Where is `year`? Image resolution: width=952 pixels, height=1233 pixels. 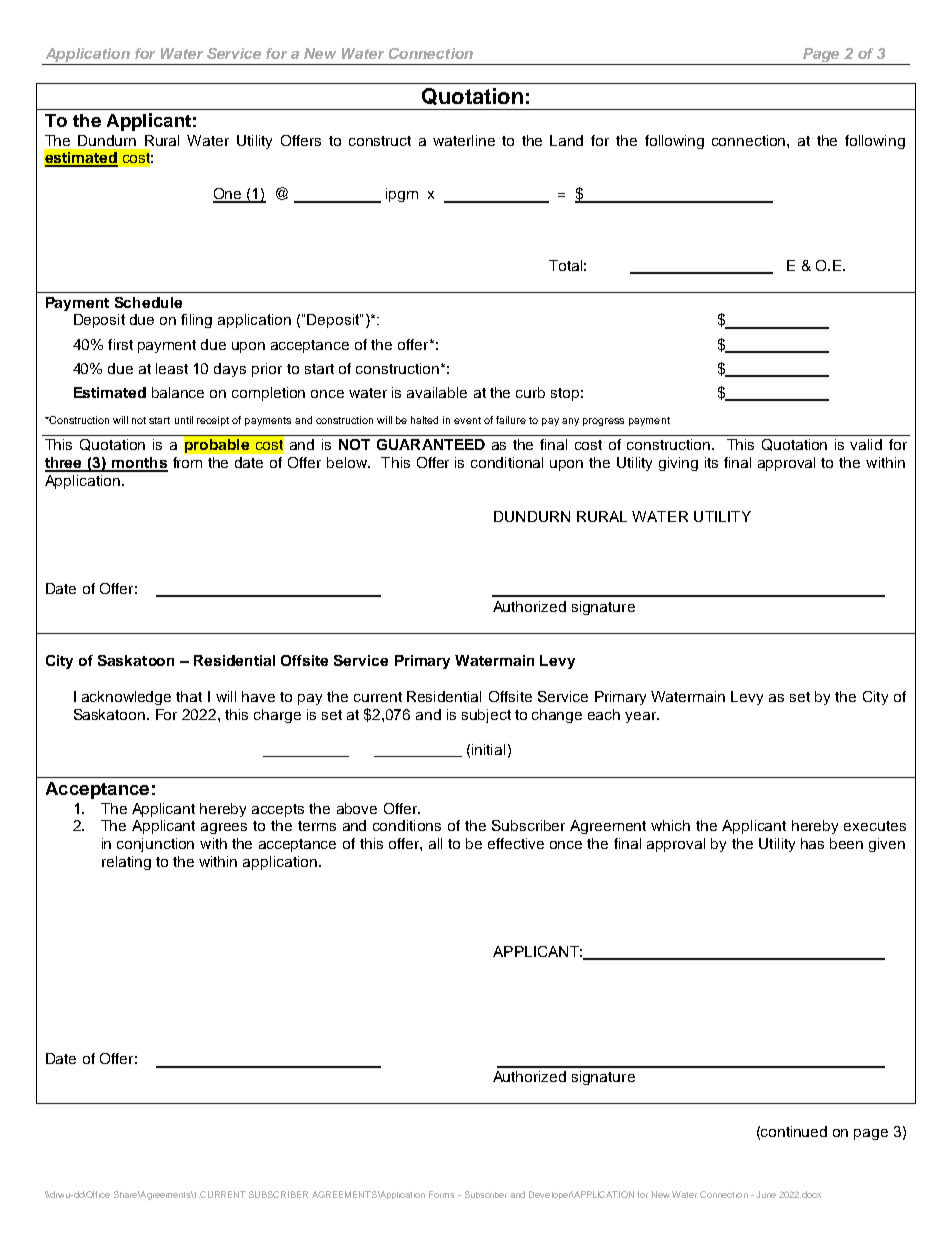 year is located at coordinates (641, 717).
